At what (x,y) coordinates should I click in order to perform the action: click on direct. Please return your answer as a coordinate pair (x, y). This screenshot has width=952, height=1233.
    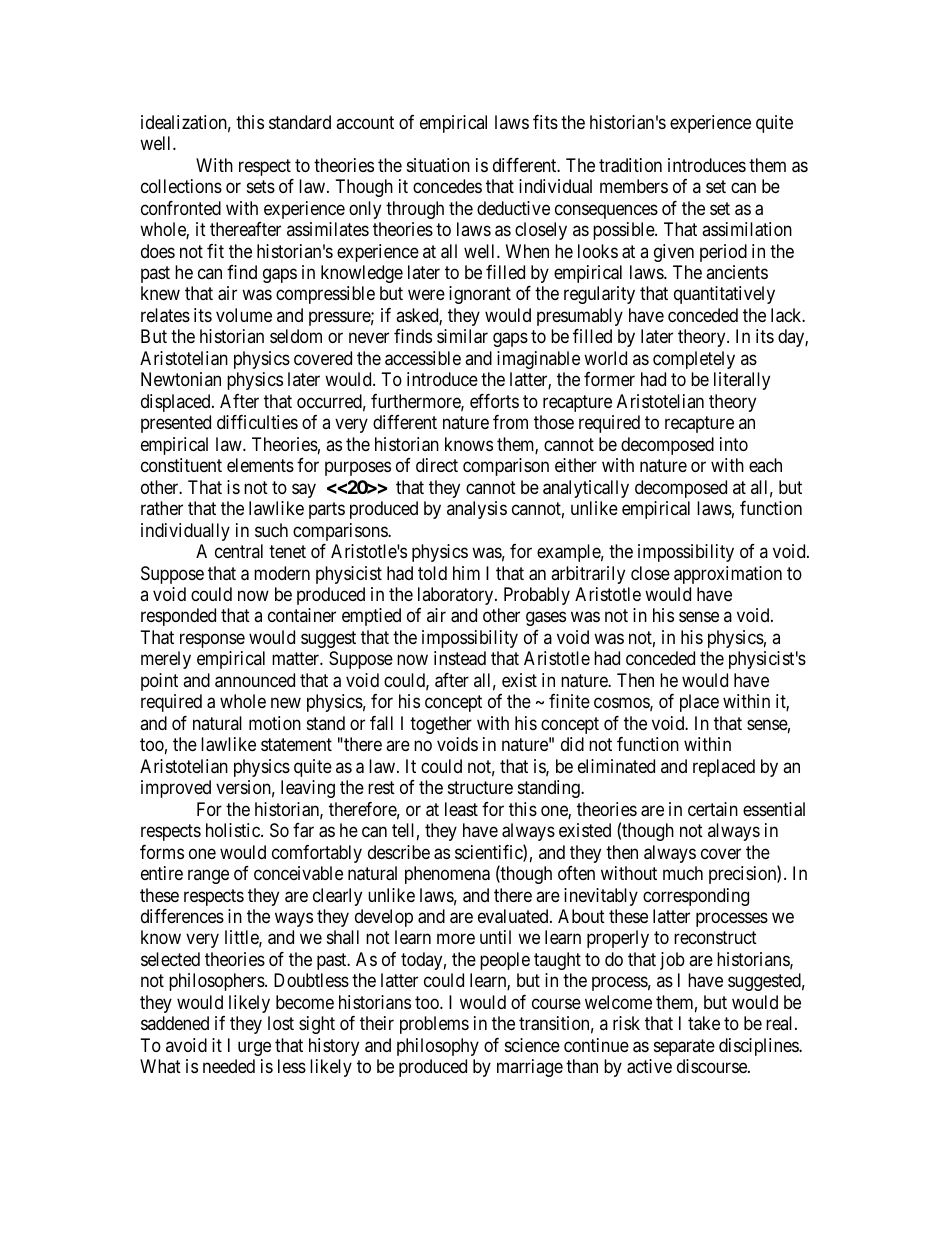
    Looking at the image, I should click on (437, 465).
